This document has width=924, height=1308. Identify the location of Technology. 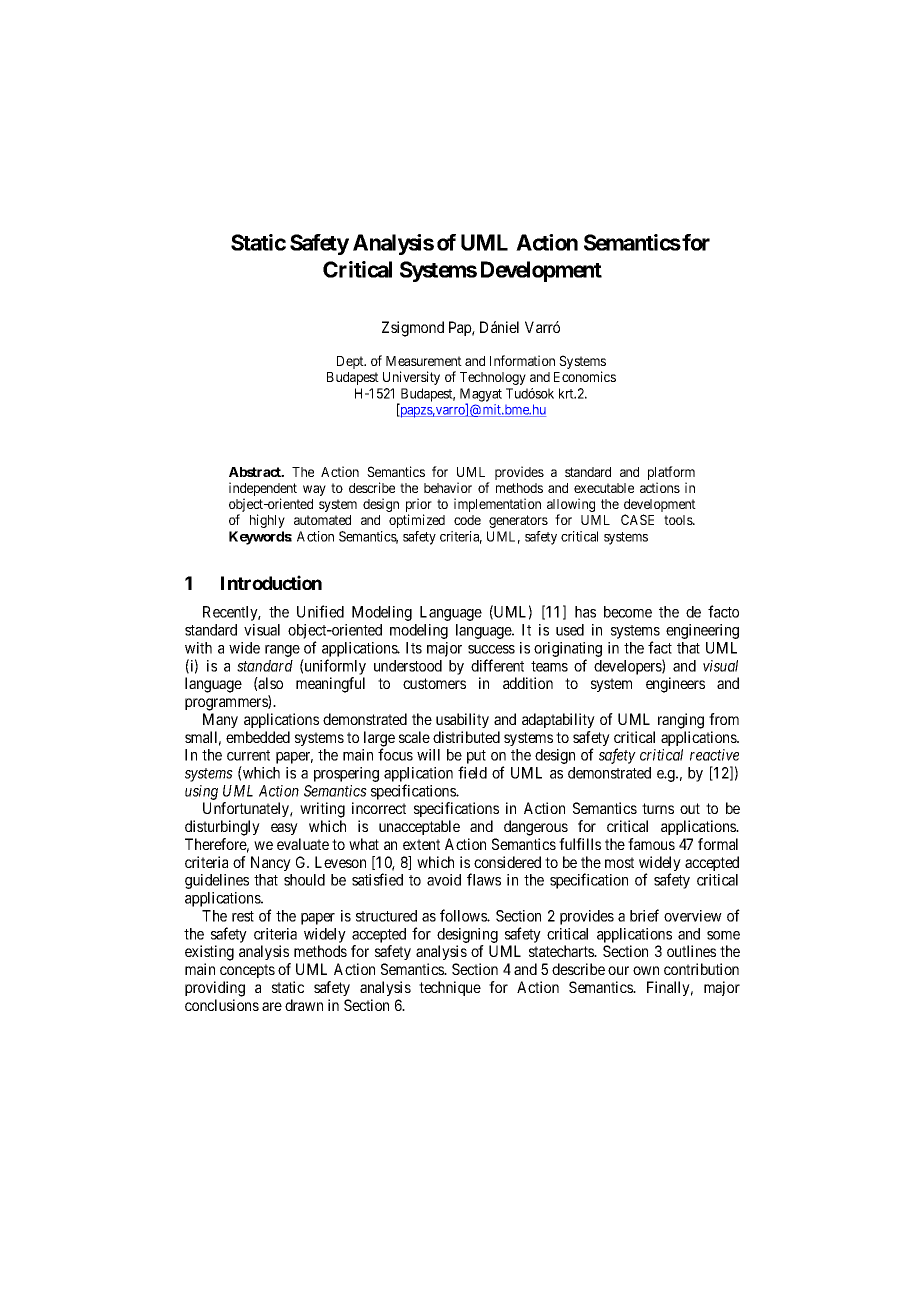
(493, 378).
